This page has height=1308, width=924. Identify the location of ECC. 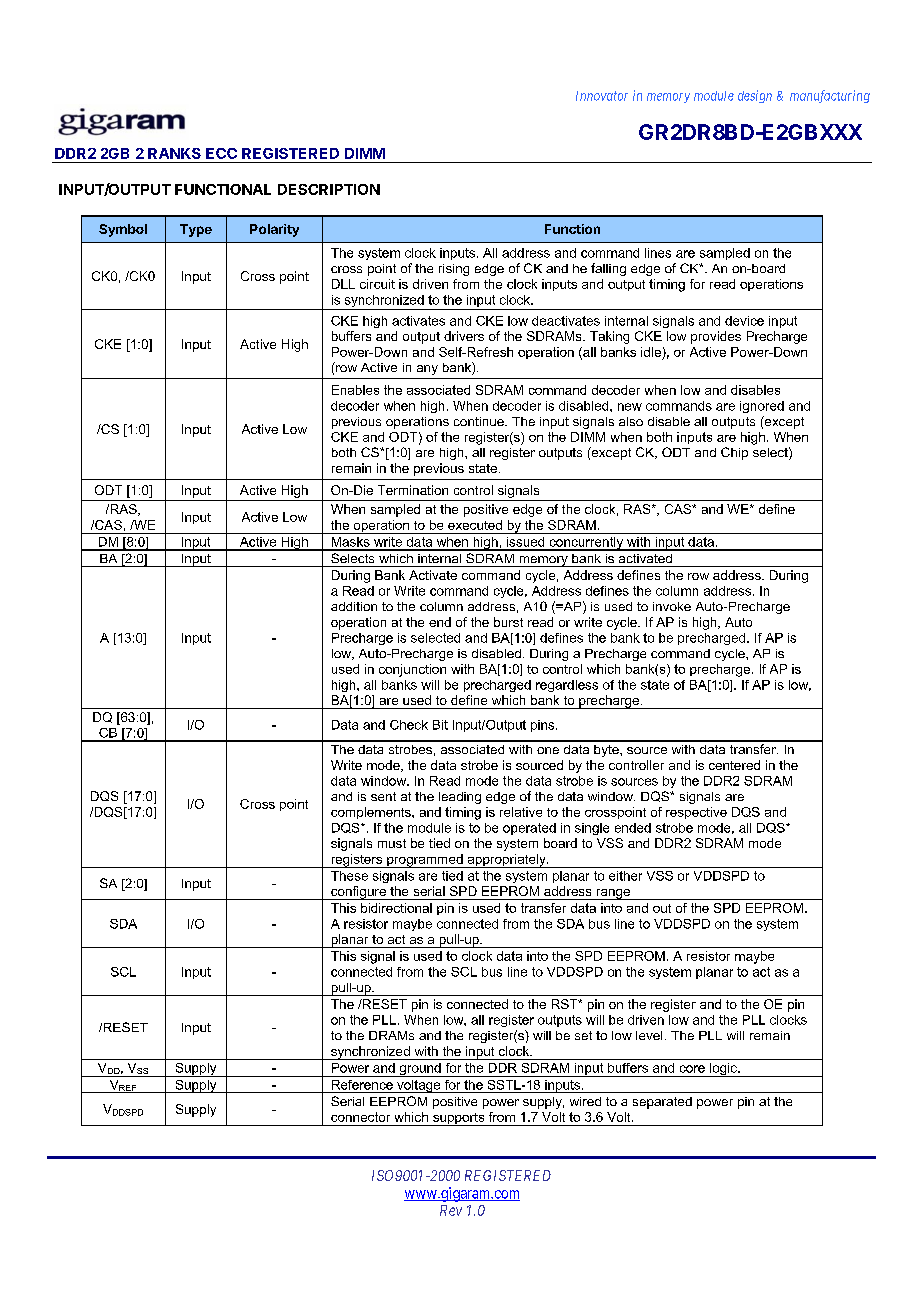
(221, 153).
